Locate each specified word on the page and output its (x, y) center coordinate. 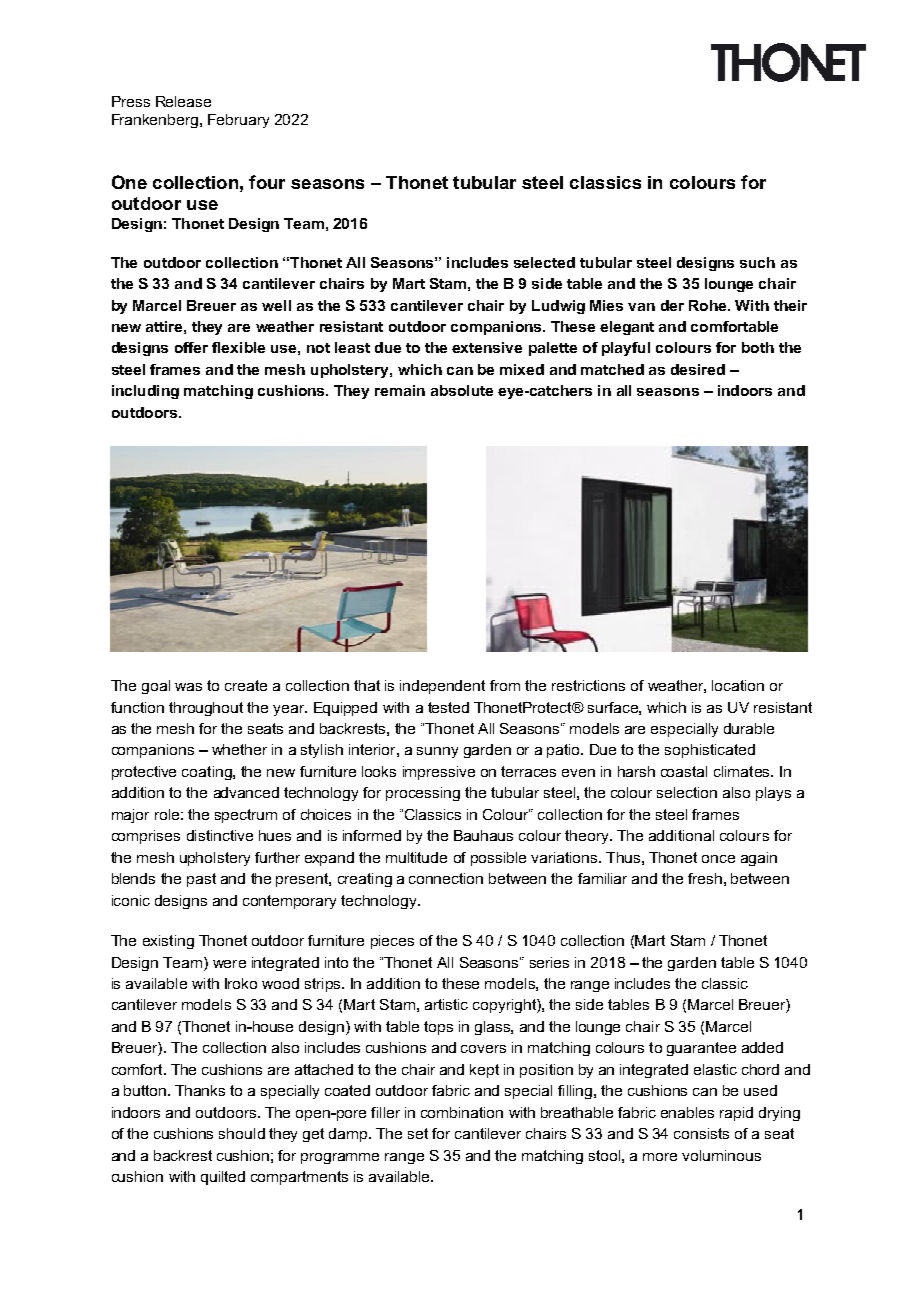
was (188, 687)
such (757, 262)
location (738, 685)
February (238, 121)
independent (442, 687)
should (242, 1133)
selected (544, 262)
